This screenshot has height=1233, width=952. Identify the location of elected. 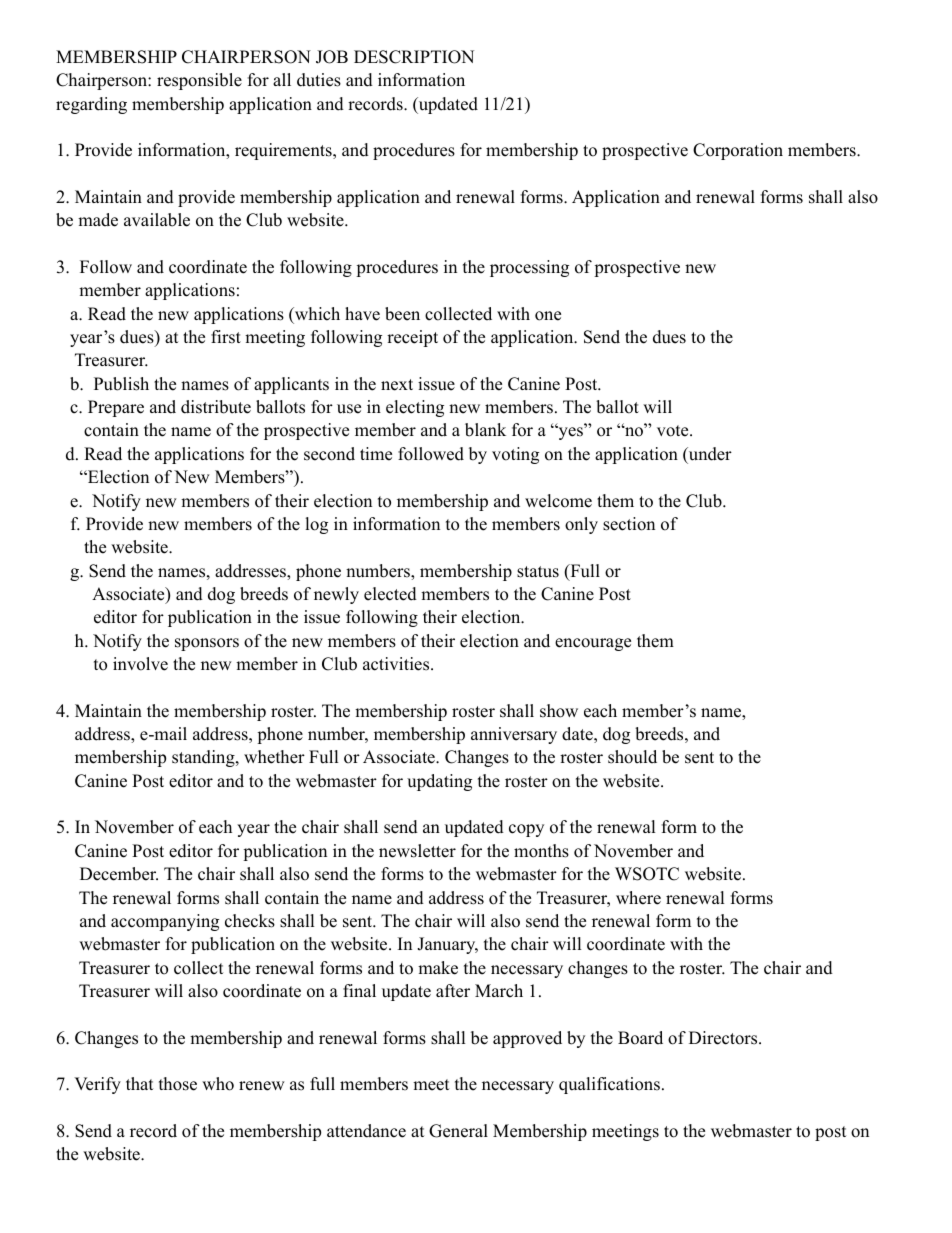
(390, 594).
